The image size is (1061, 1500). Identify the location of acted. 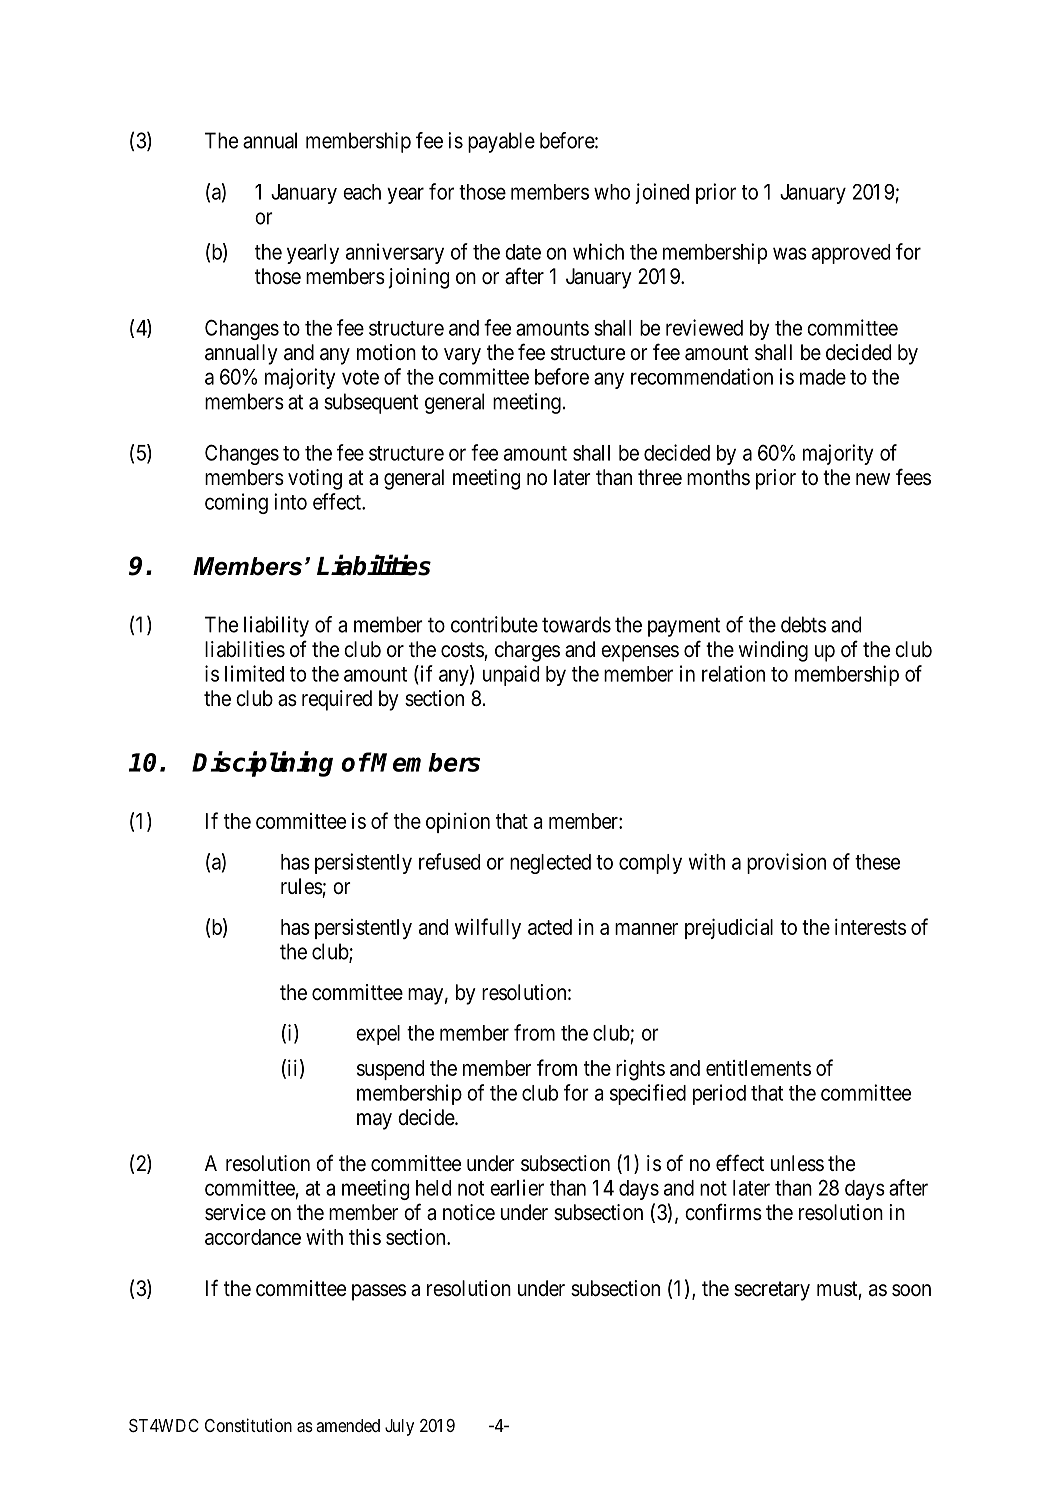
(550, 927).
